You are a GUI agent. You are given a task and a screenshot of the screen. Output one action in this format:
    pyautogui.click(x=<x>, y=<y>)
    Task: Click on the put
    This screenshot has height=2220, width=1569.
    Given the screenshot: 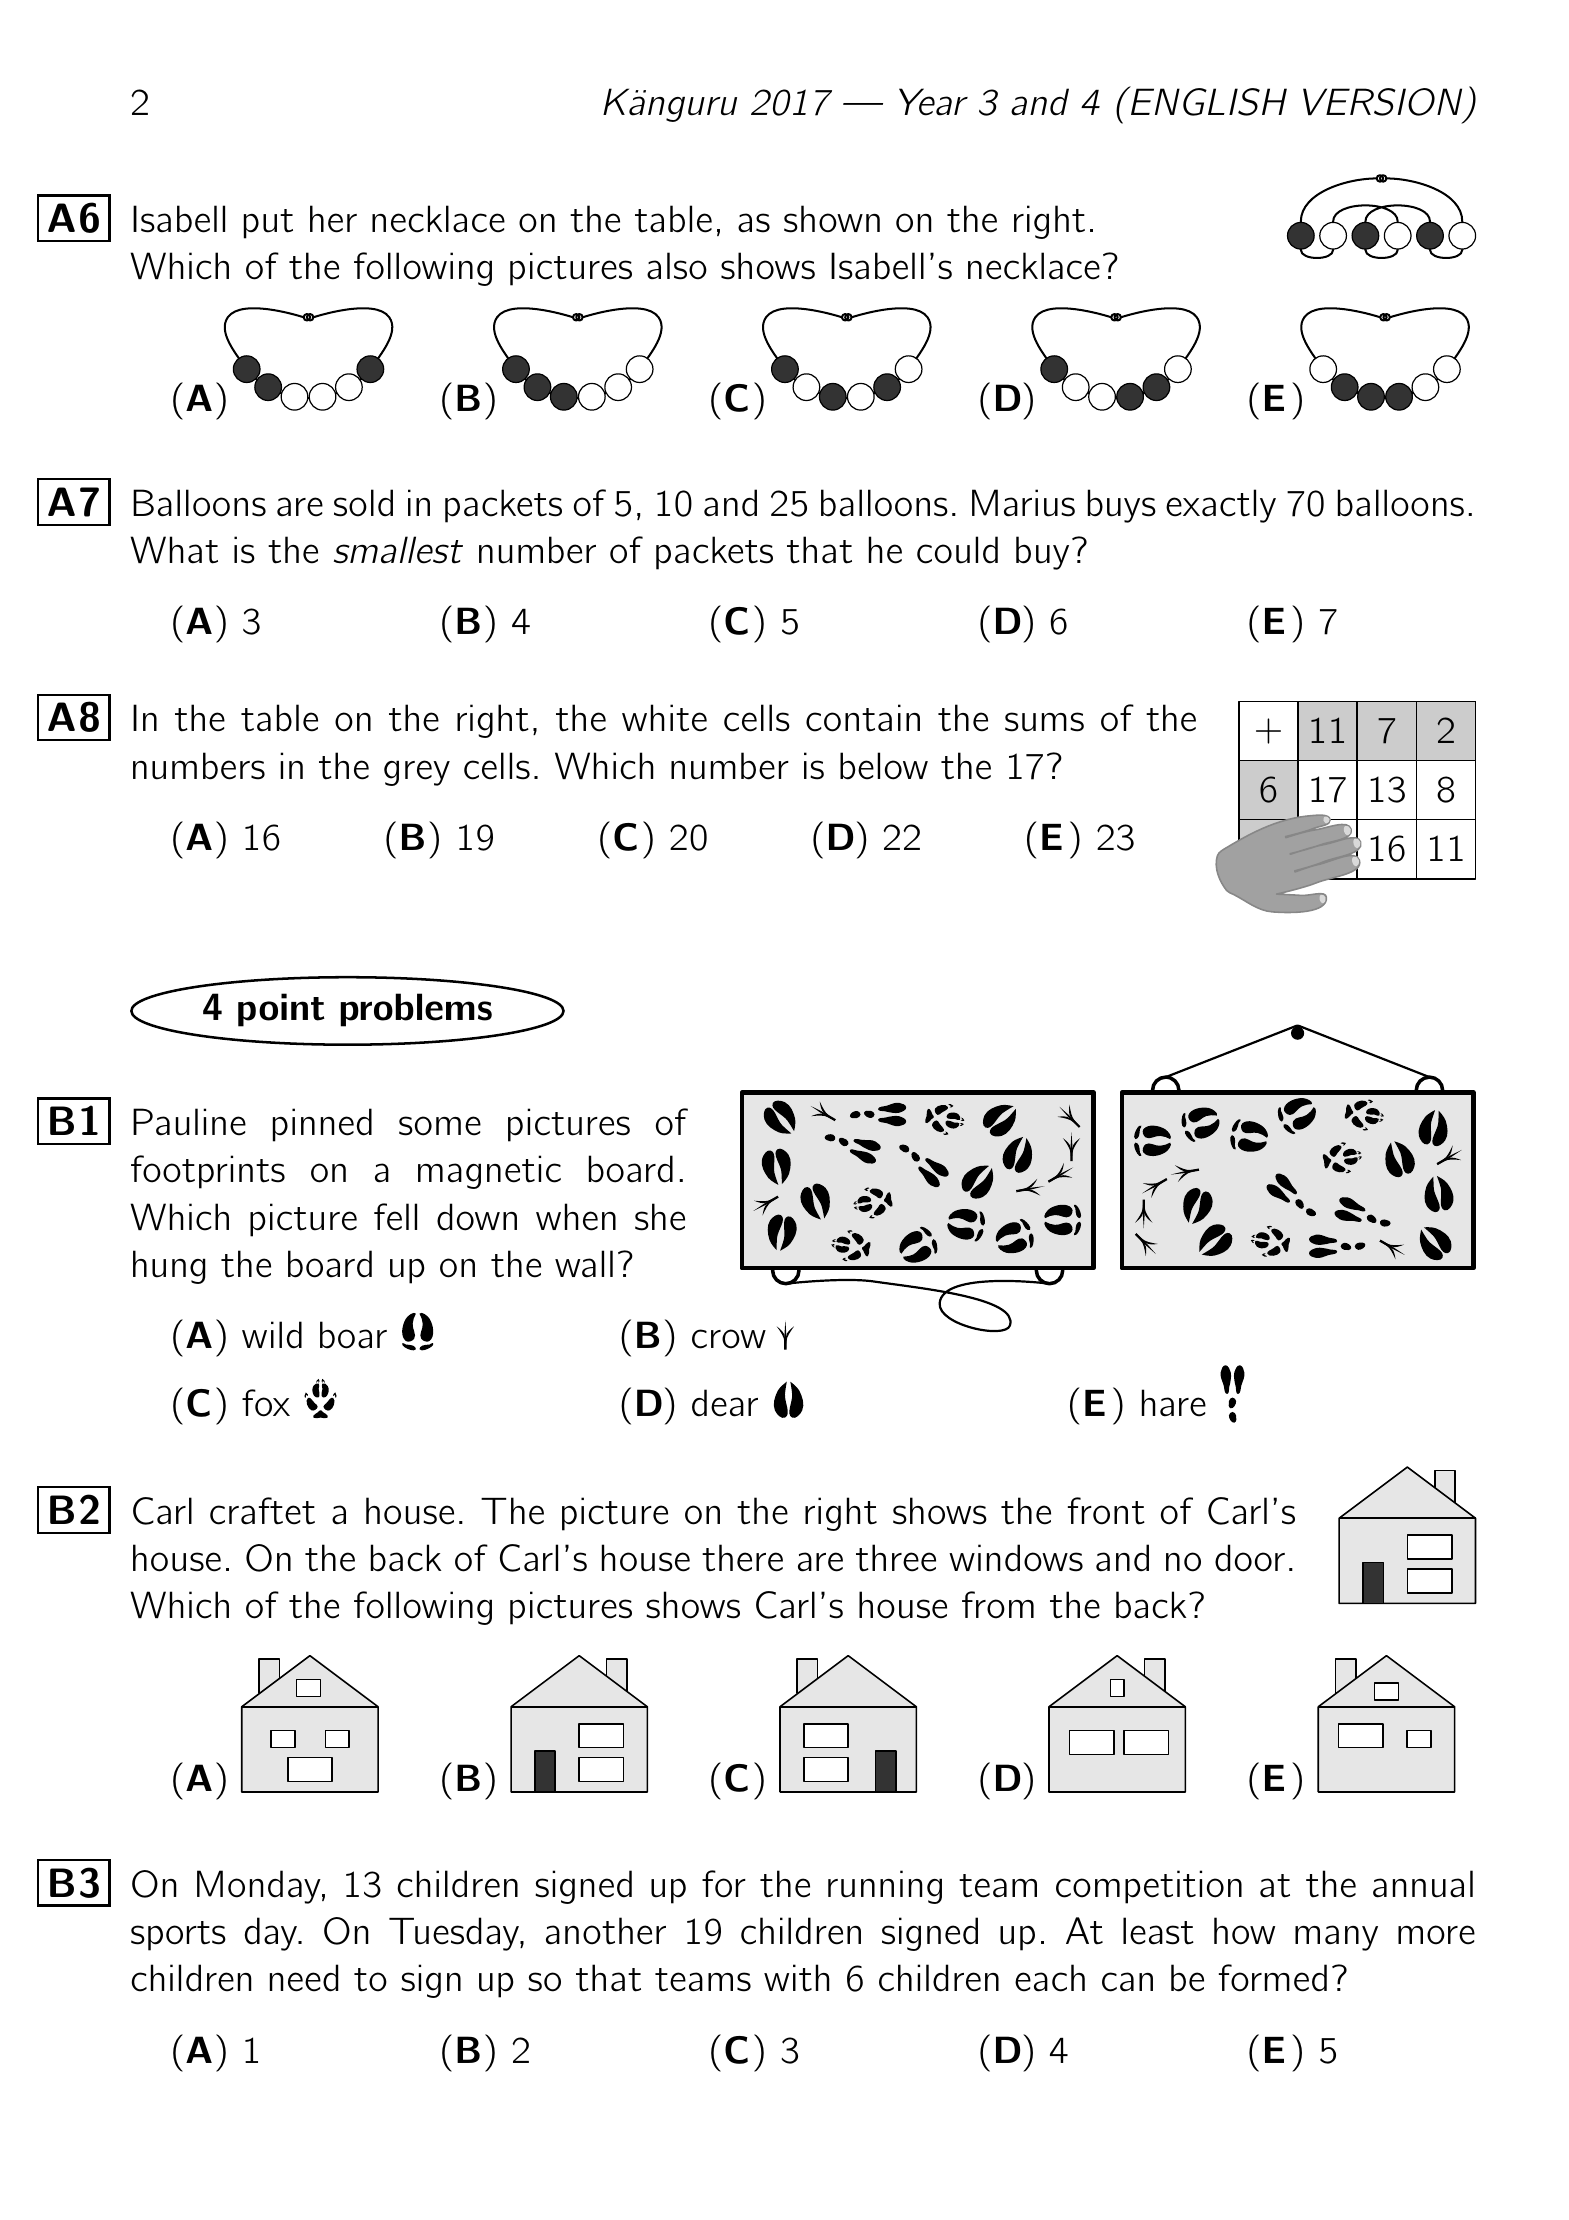 What is the action you would take?
    pyautogui.click(x=268, y=224)
